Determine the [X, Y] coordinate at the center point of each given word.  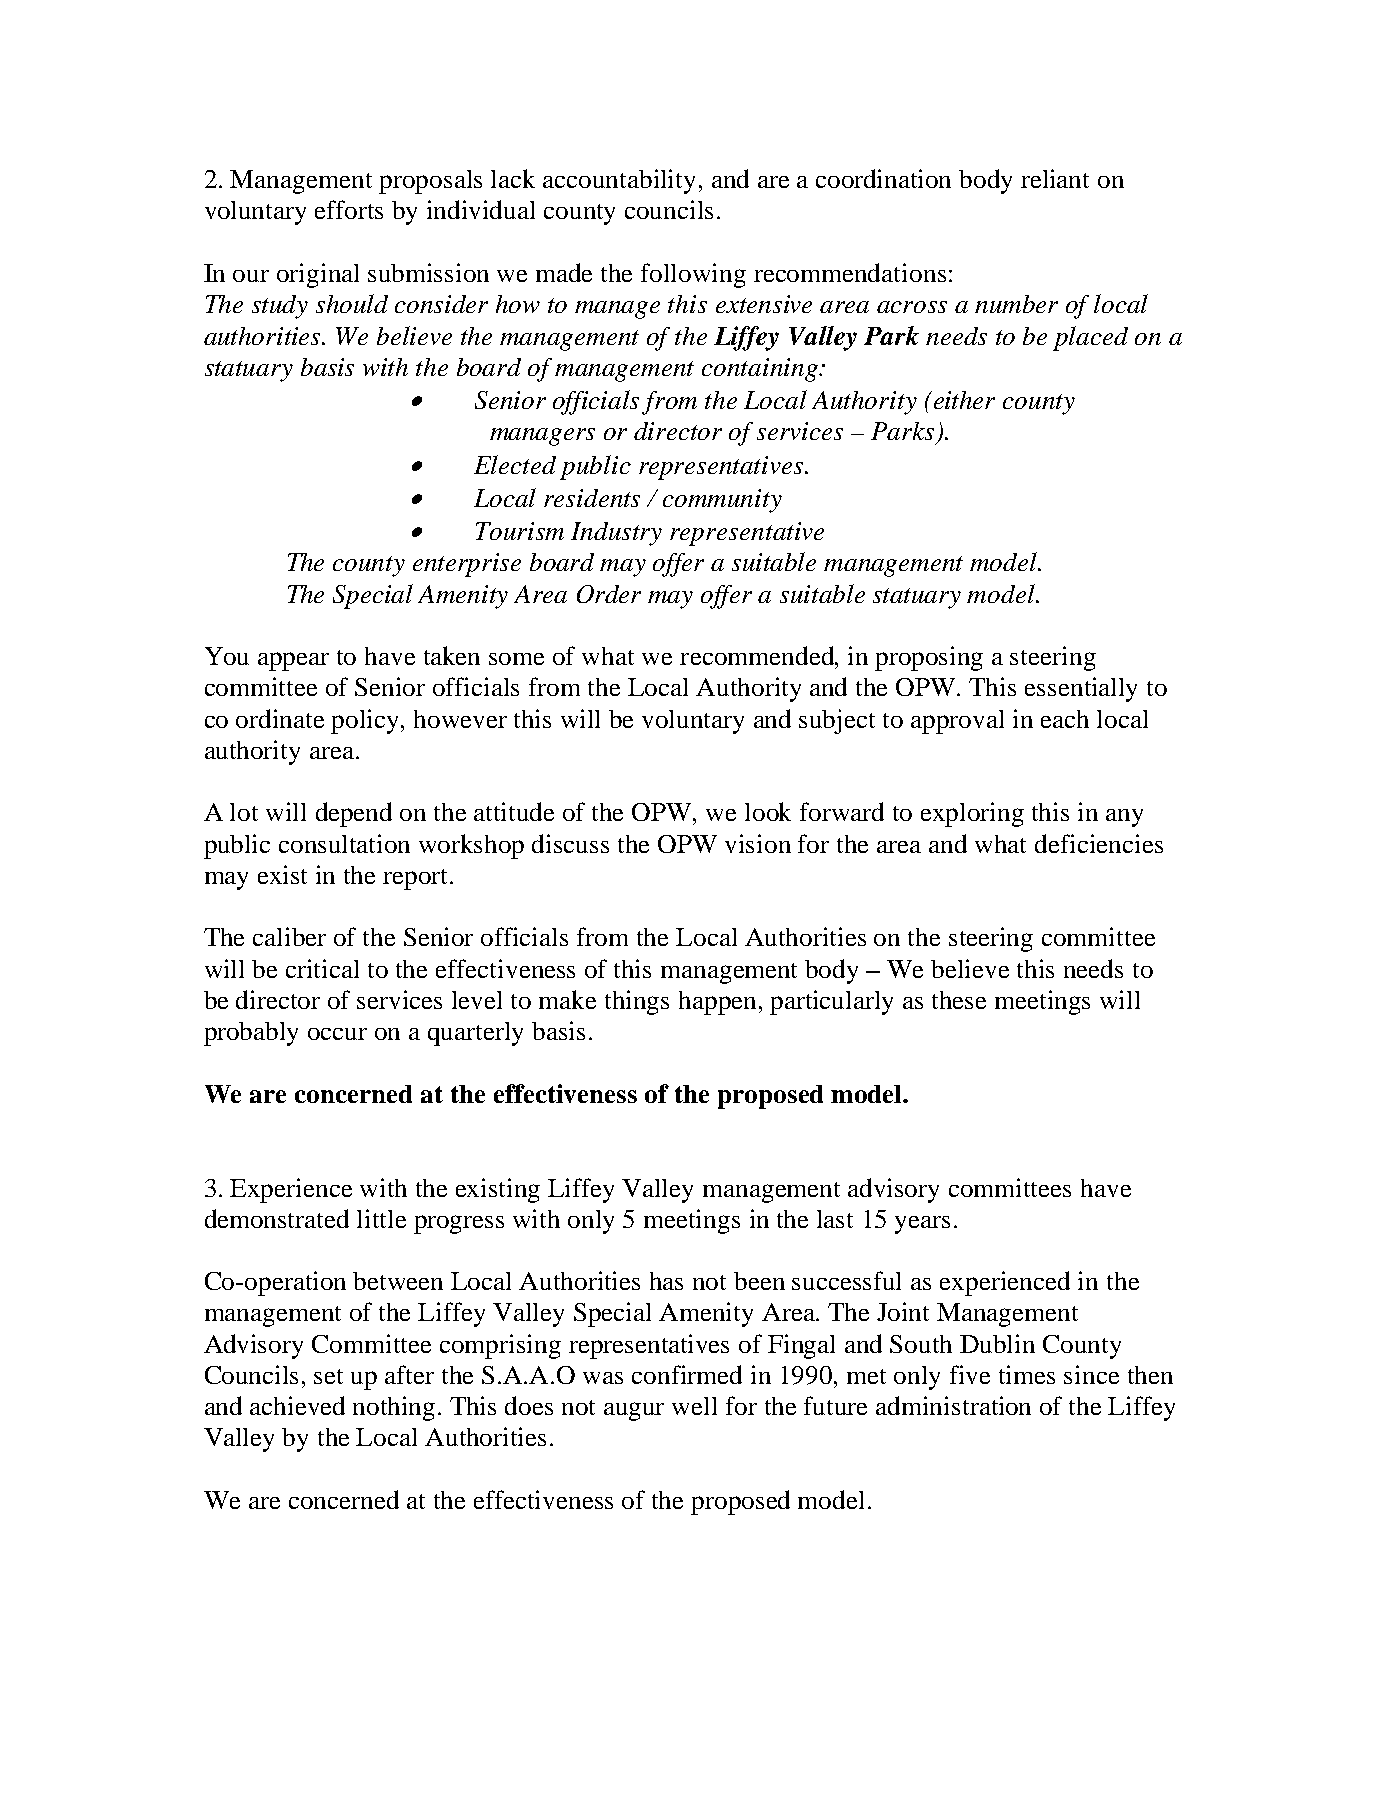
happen [717, 1003]
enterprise [467, 565]
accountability [619, 181]
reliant [1055, 178]
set [328, 1376]
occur [337, 1034]
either [963, 400]
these [959, 1000]
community [722, 501]
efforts [349, 209]
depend [354, 814]
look [768, 811]
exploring [972, 814]
